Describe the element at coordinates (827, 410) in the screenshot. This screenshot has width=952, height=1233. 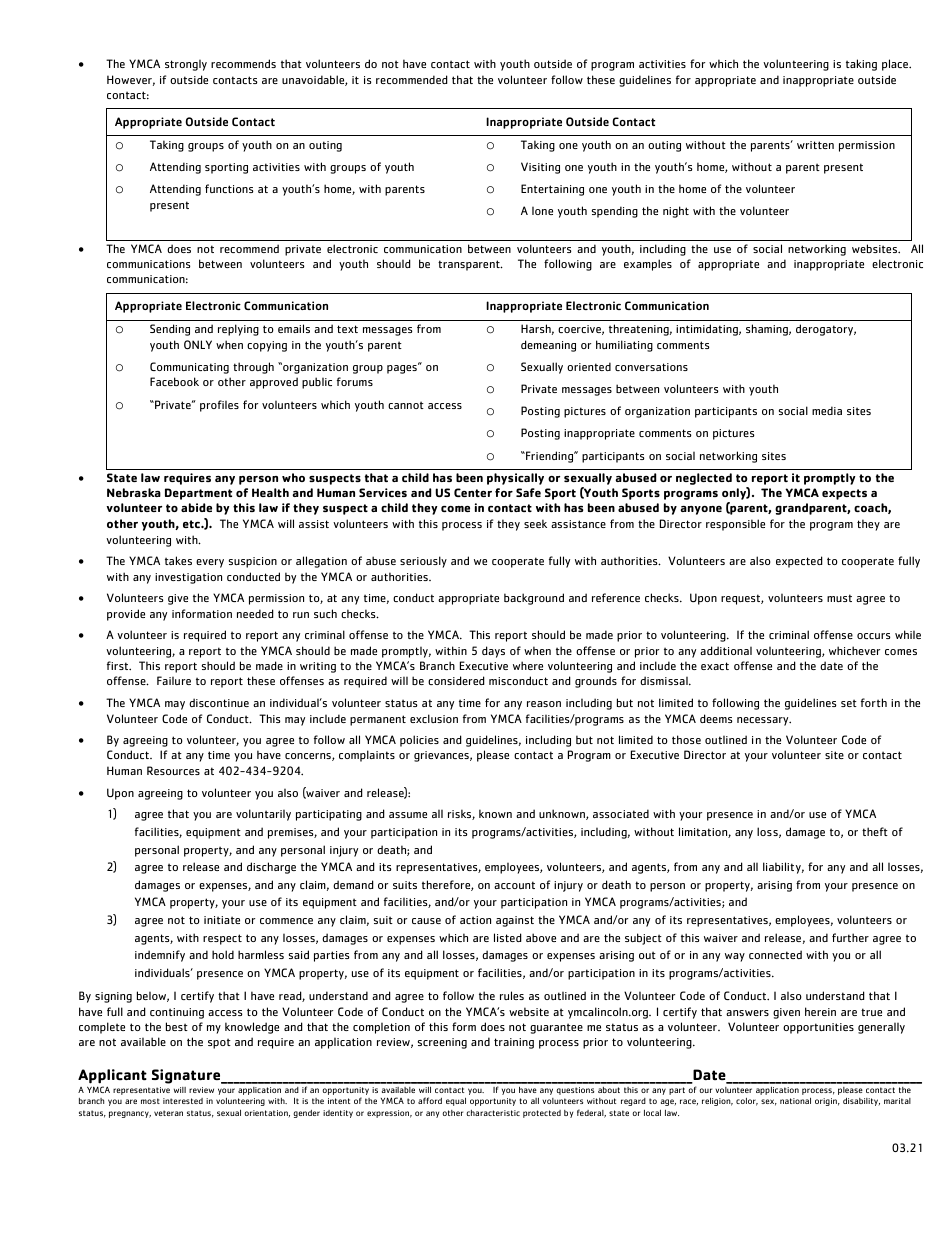
I see `media` at that location.
